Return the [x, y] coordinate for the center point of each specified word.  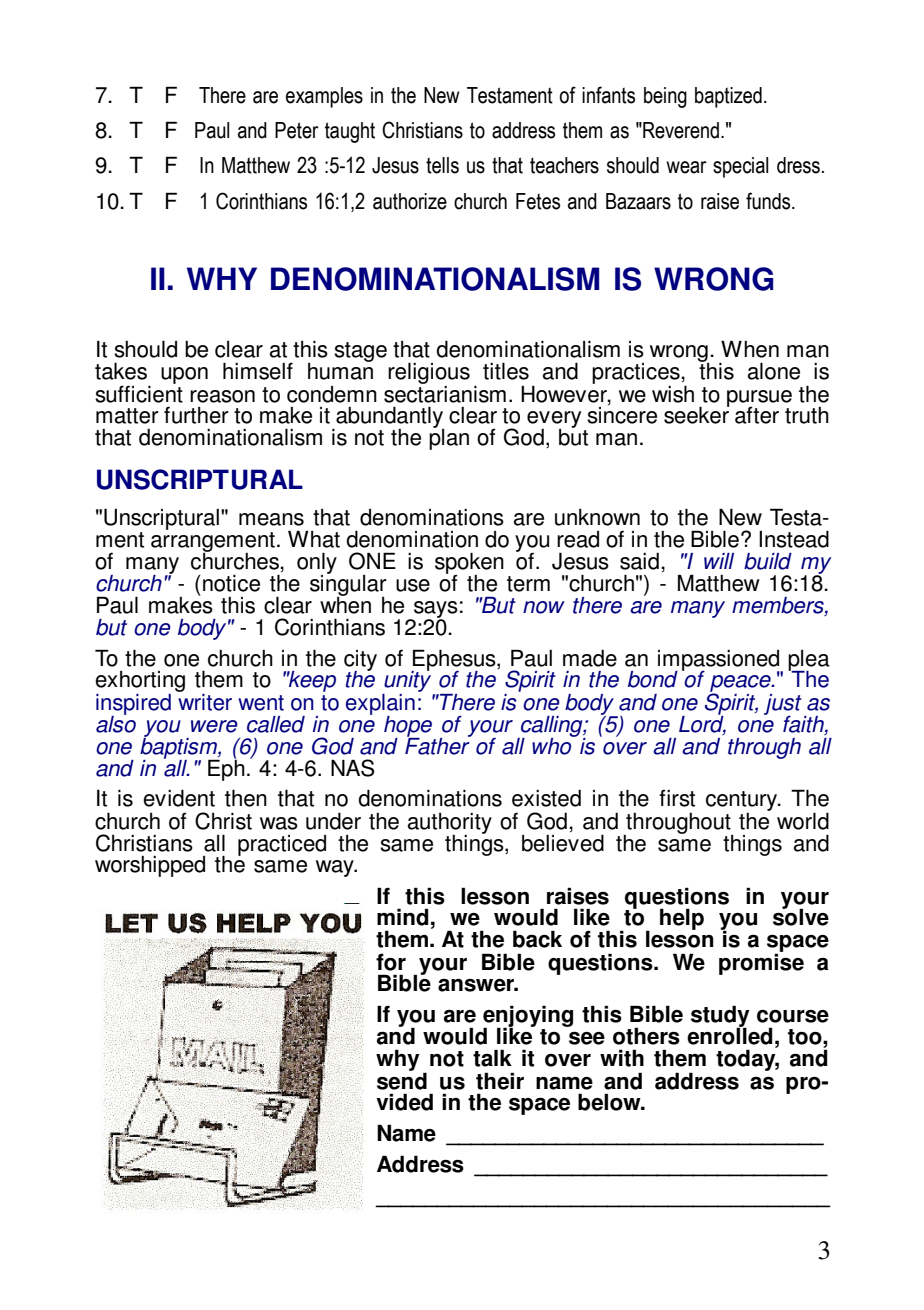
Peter [297, 130]
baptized [728, 97]
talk [492, 1058]
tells [442, 165]
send [402, 1080]
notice [231, 583]
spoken [469, 564]
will [719, 561]
